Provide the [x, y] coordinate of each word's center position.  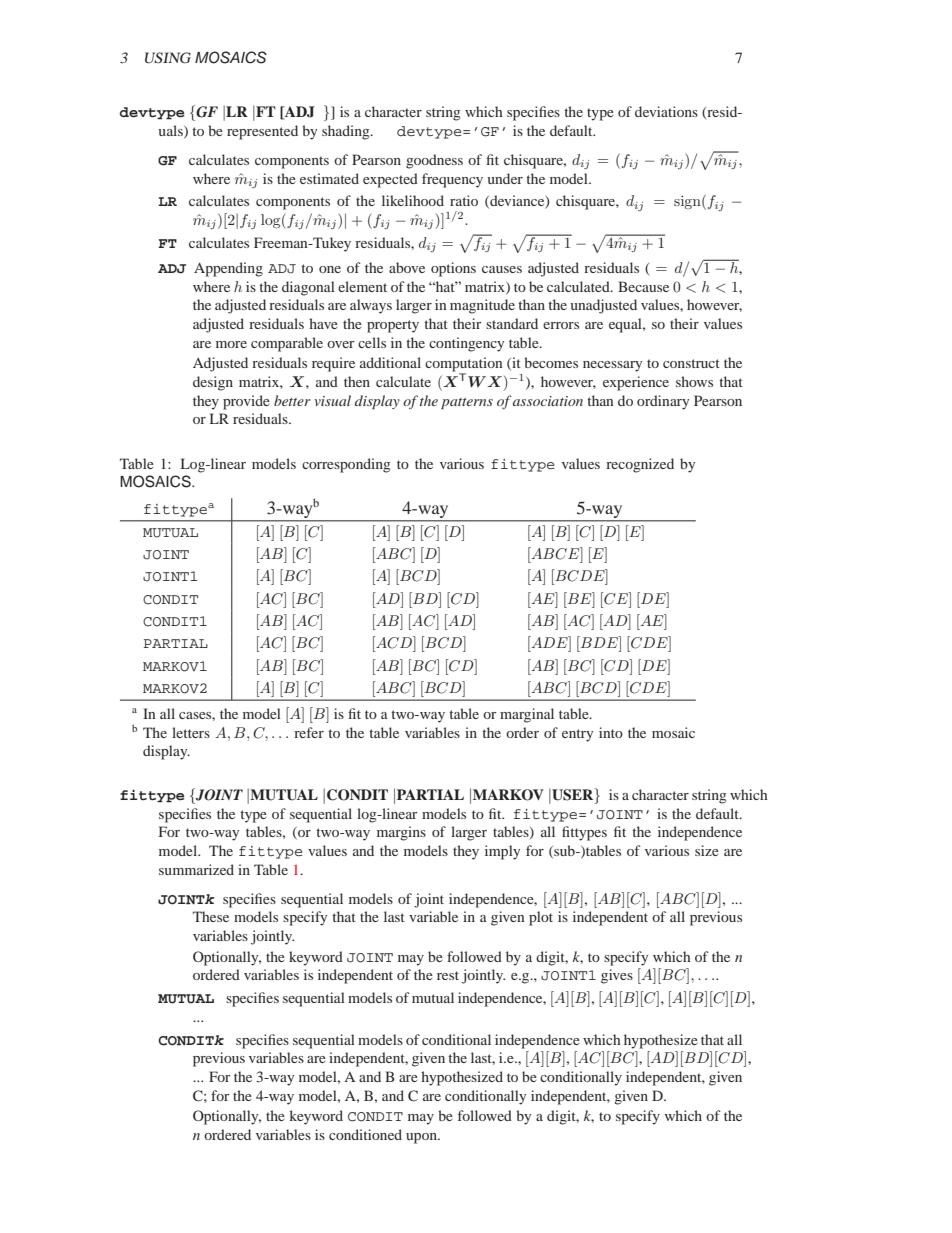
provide [246, 402]
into [611, 732]
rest [448, 975]
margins [401, 833]
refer [309, 732]
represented [262, 132]
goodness [434, 161]
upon [422, 1138]
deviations [666, 111]
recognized [640, 465]
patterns [467, 404]
